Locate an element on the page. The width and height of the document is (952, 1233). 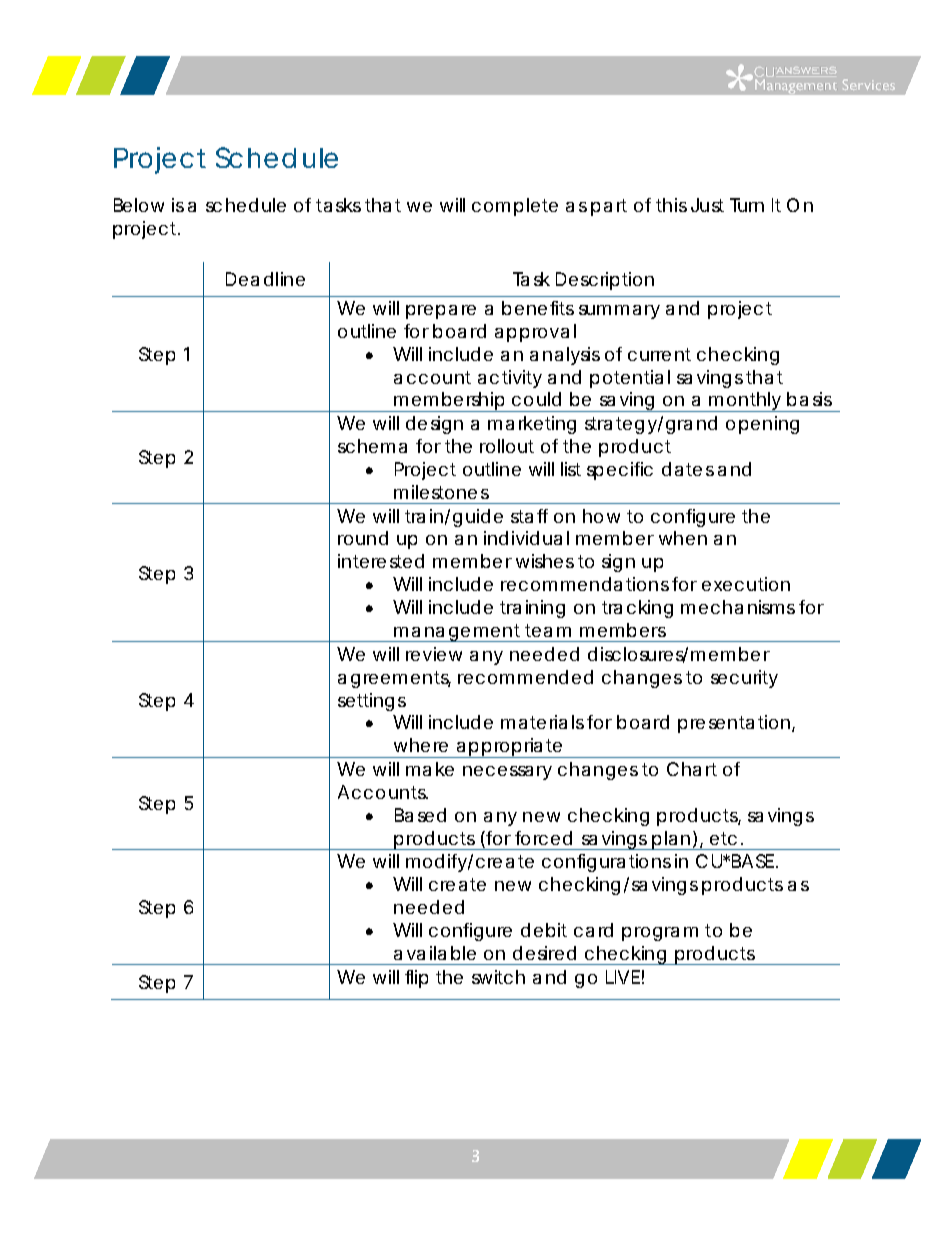
complete is located at coordinates (515, 207).
